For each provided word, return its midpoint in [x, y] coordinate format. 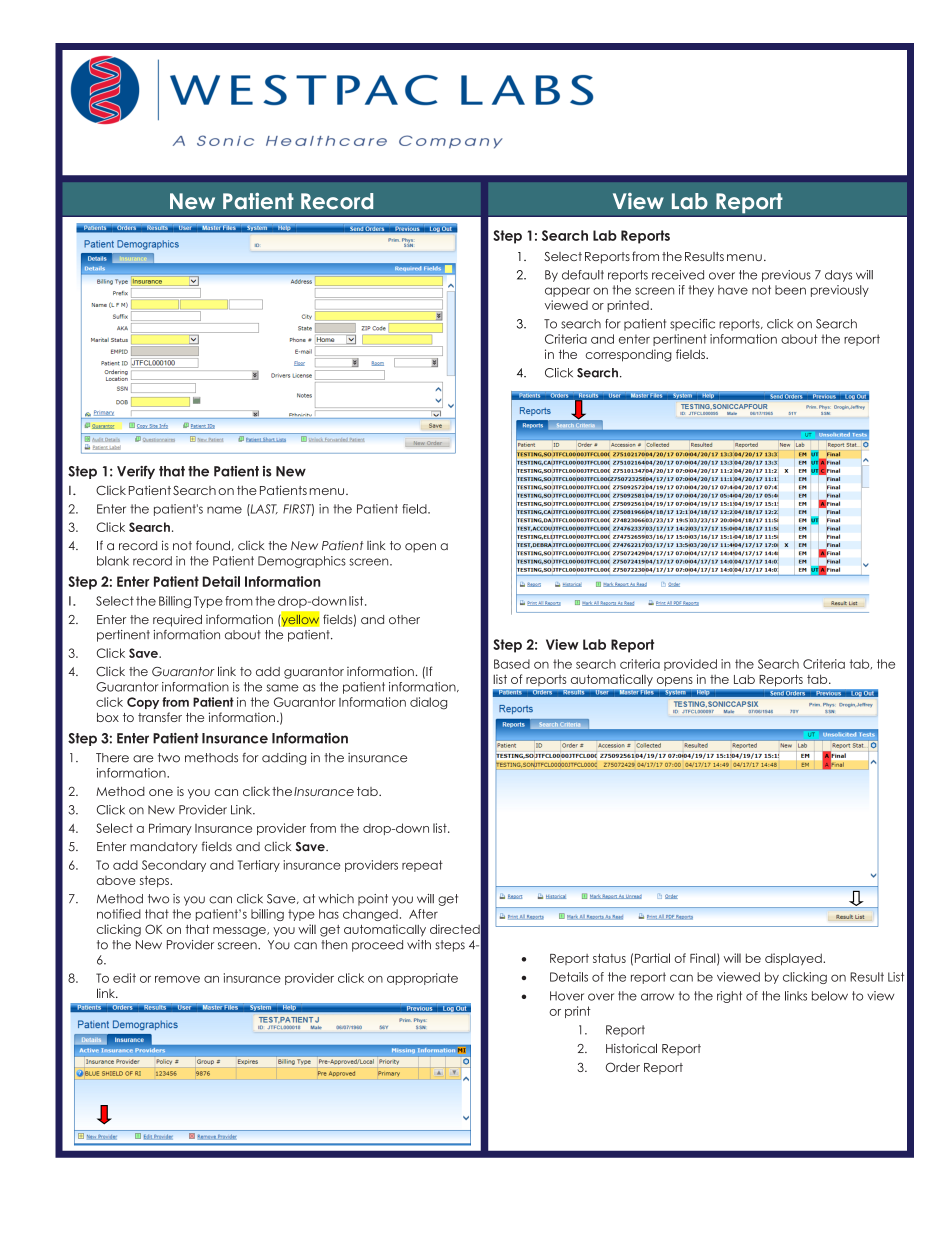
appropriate [422, 979]
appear [567, 292]
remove [177, 979]
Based [512, 664]
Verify [136, 472]
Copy [143, 703]
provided [690, 665]
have [733, 290]
